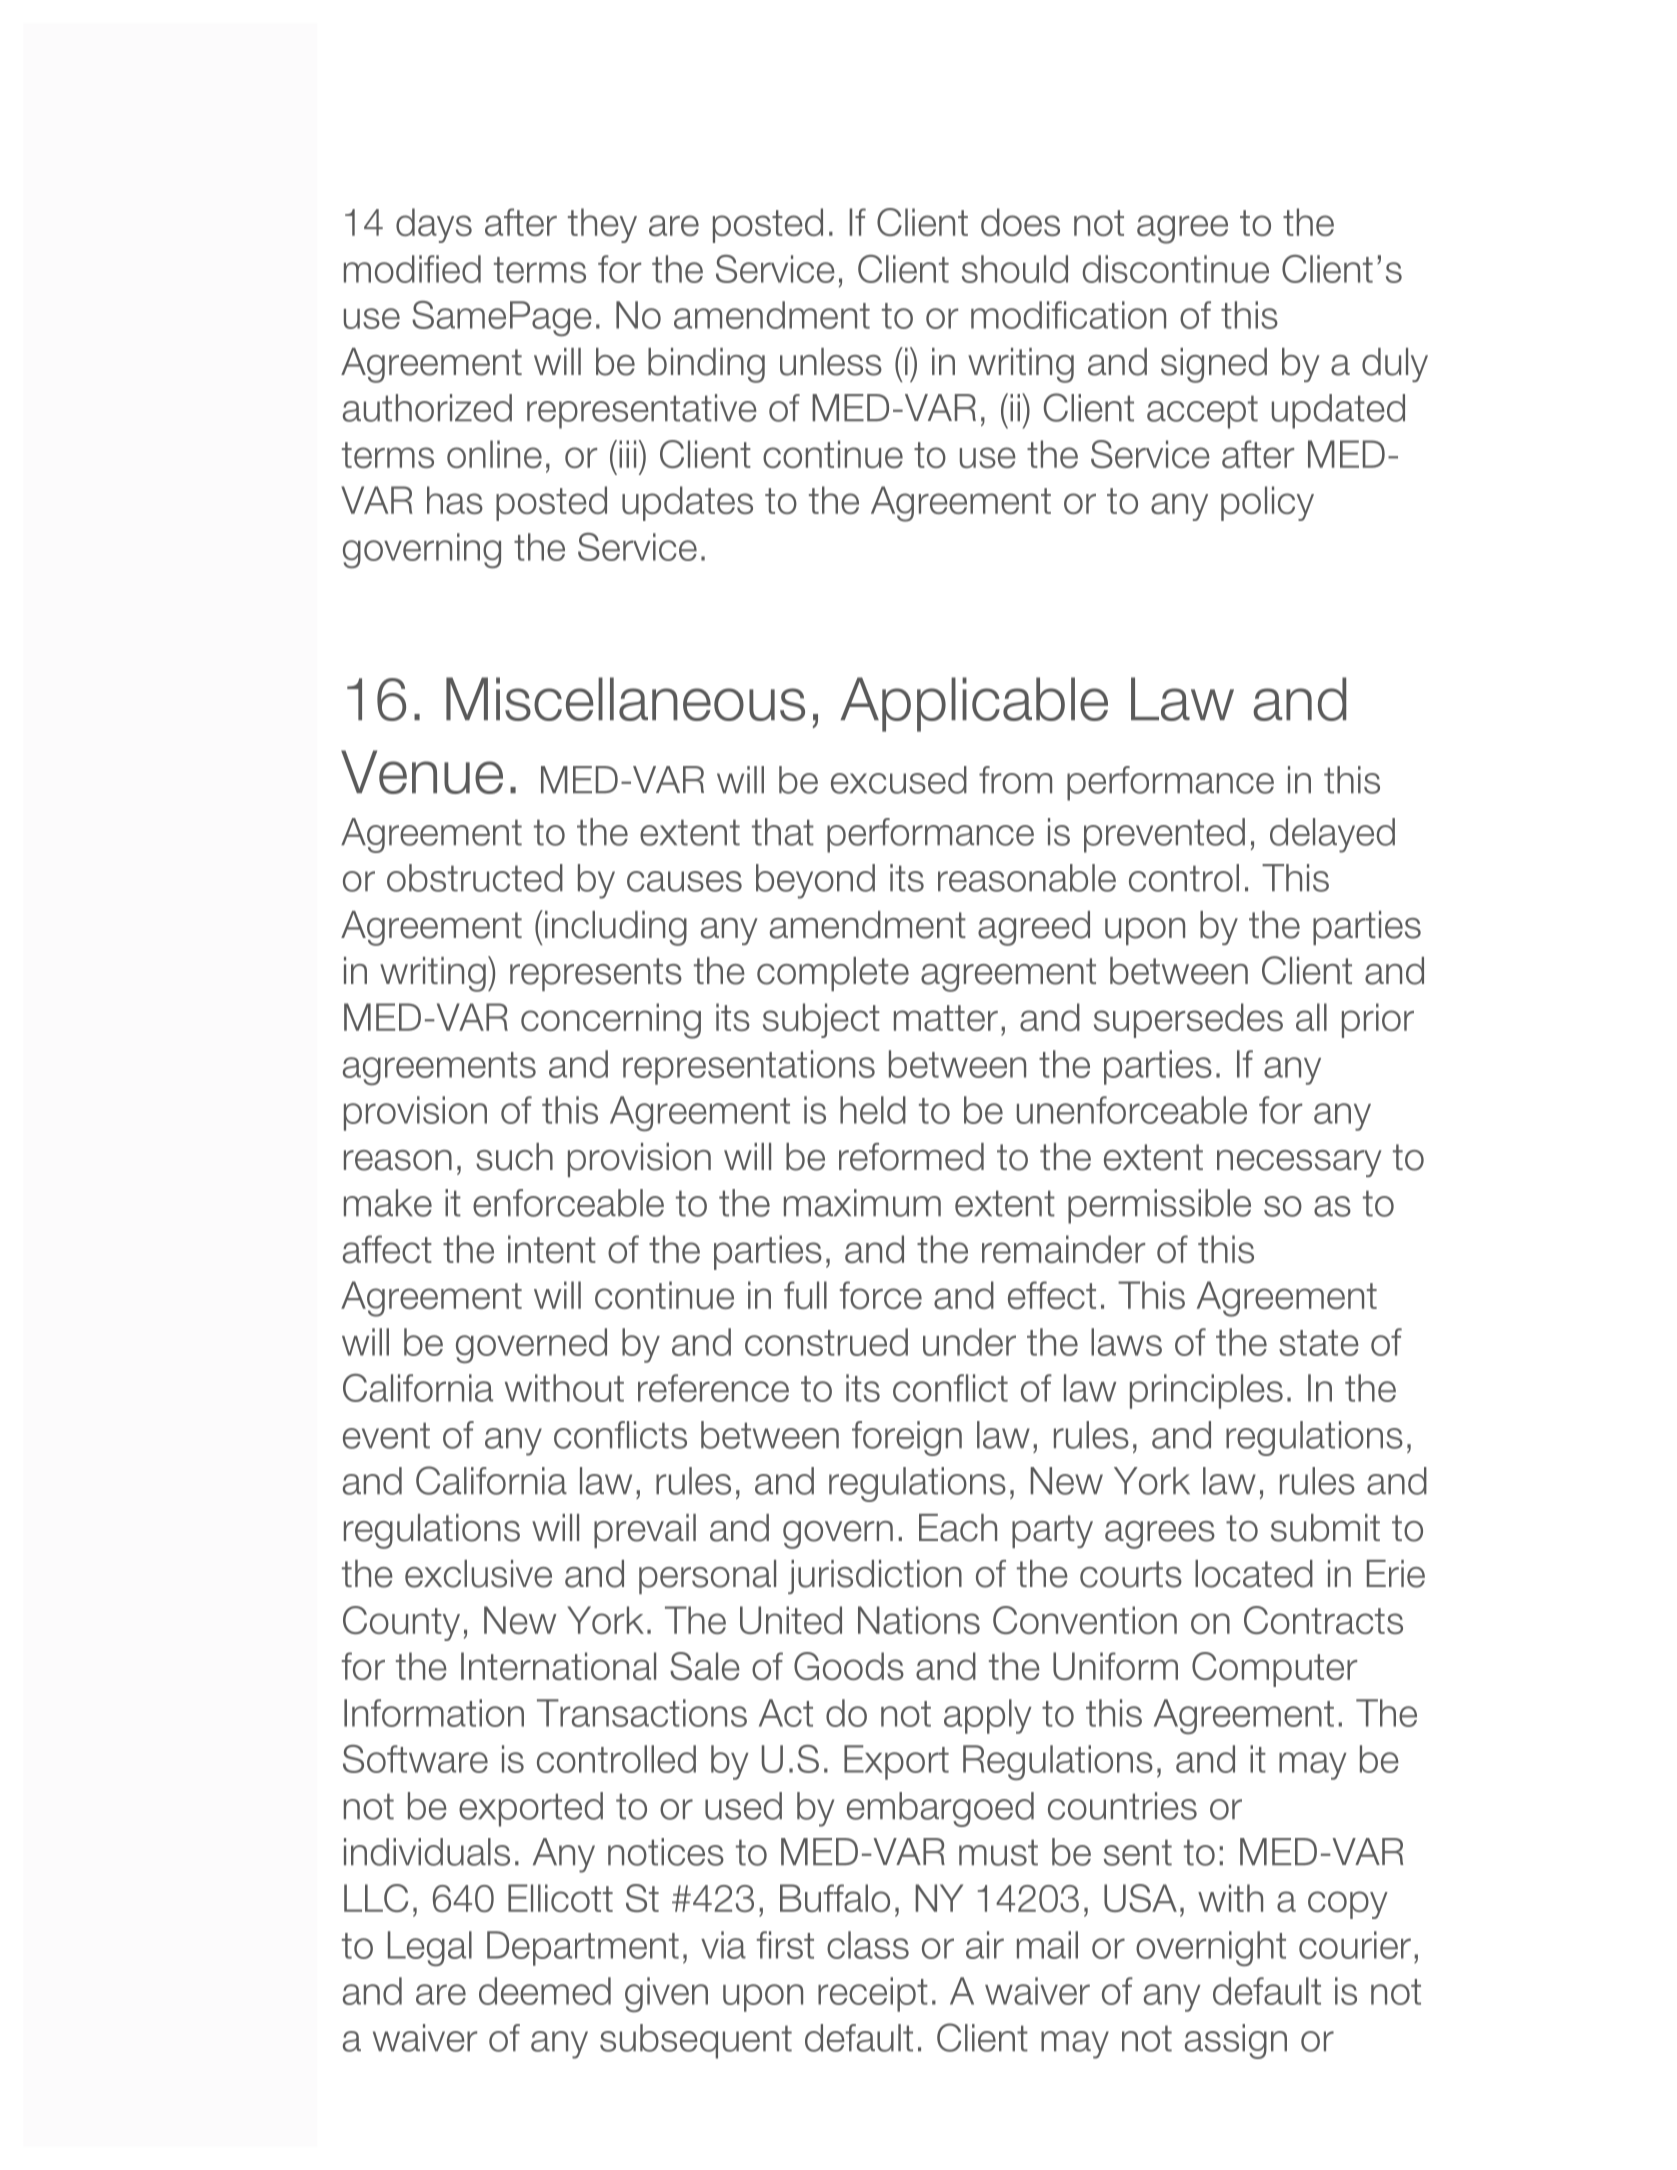  Describe the element at coordinates (475, 878) in the image. I see `obstructed` at that location.
